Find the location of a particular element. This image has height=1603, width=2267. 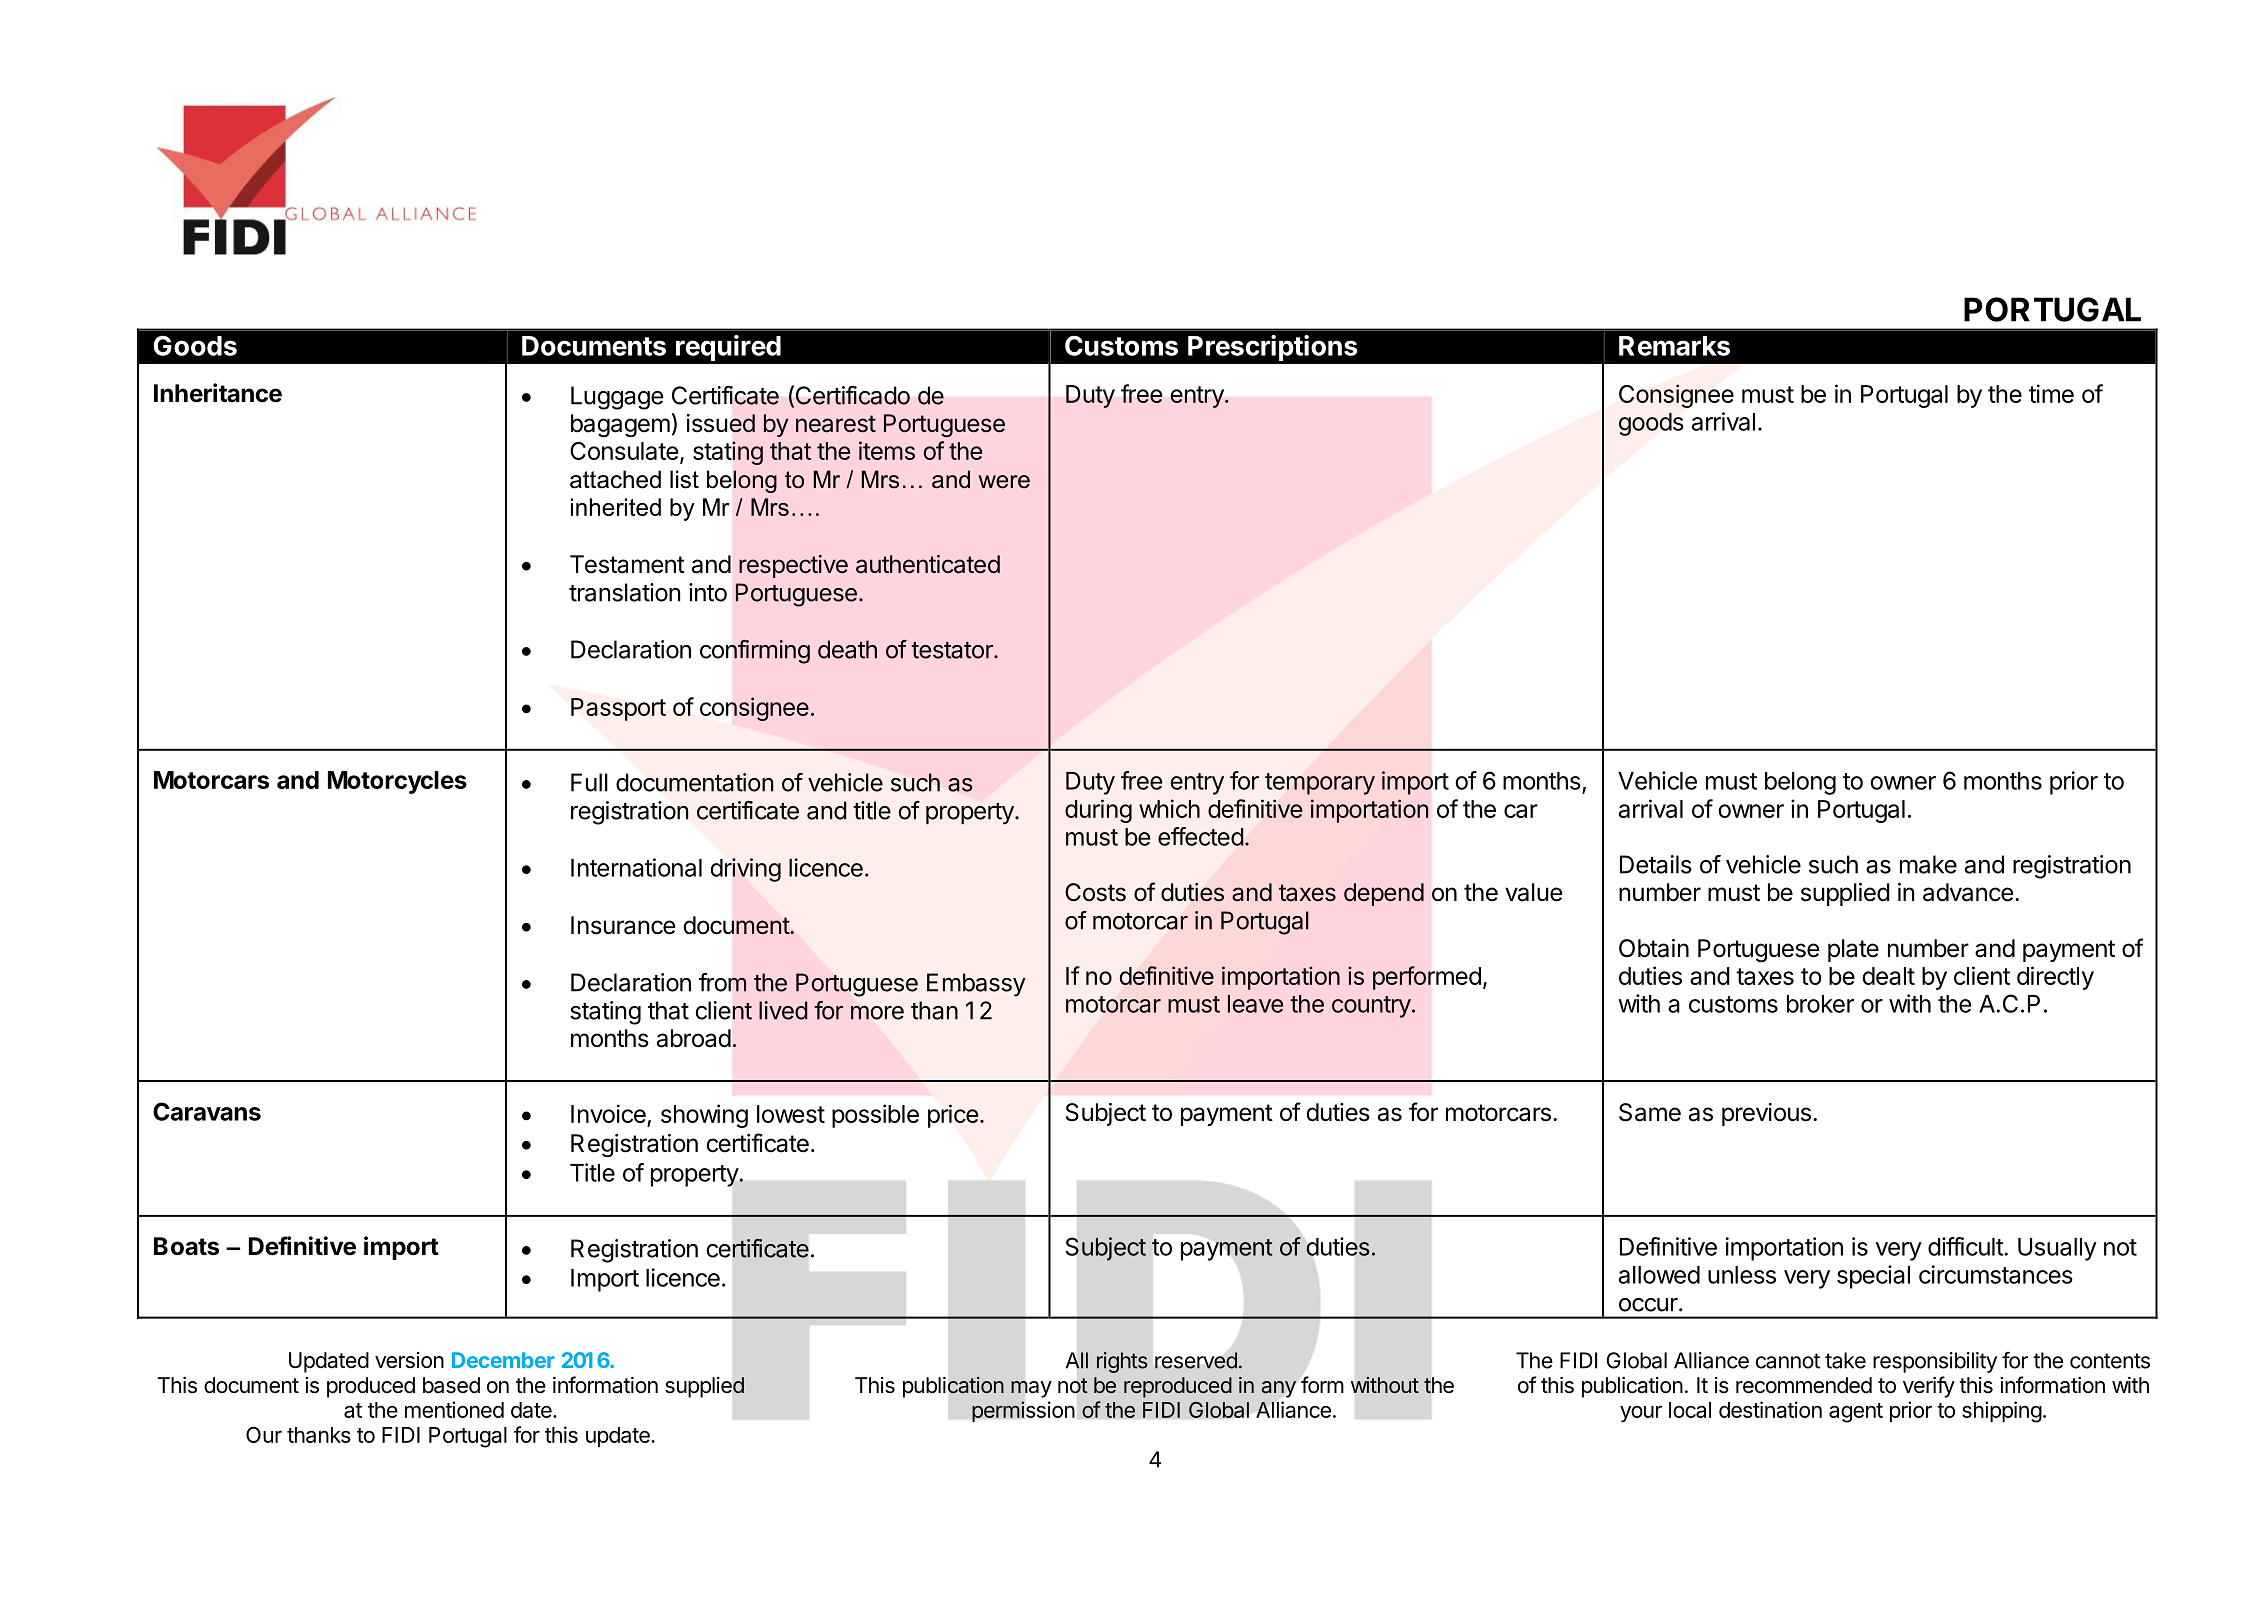

Prescriptions is located at coordinates (1272, 348).
